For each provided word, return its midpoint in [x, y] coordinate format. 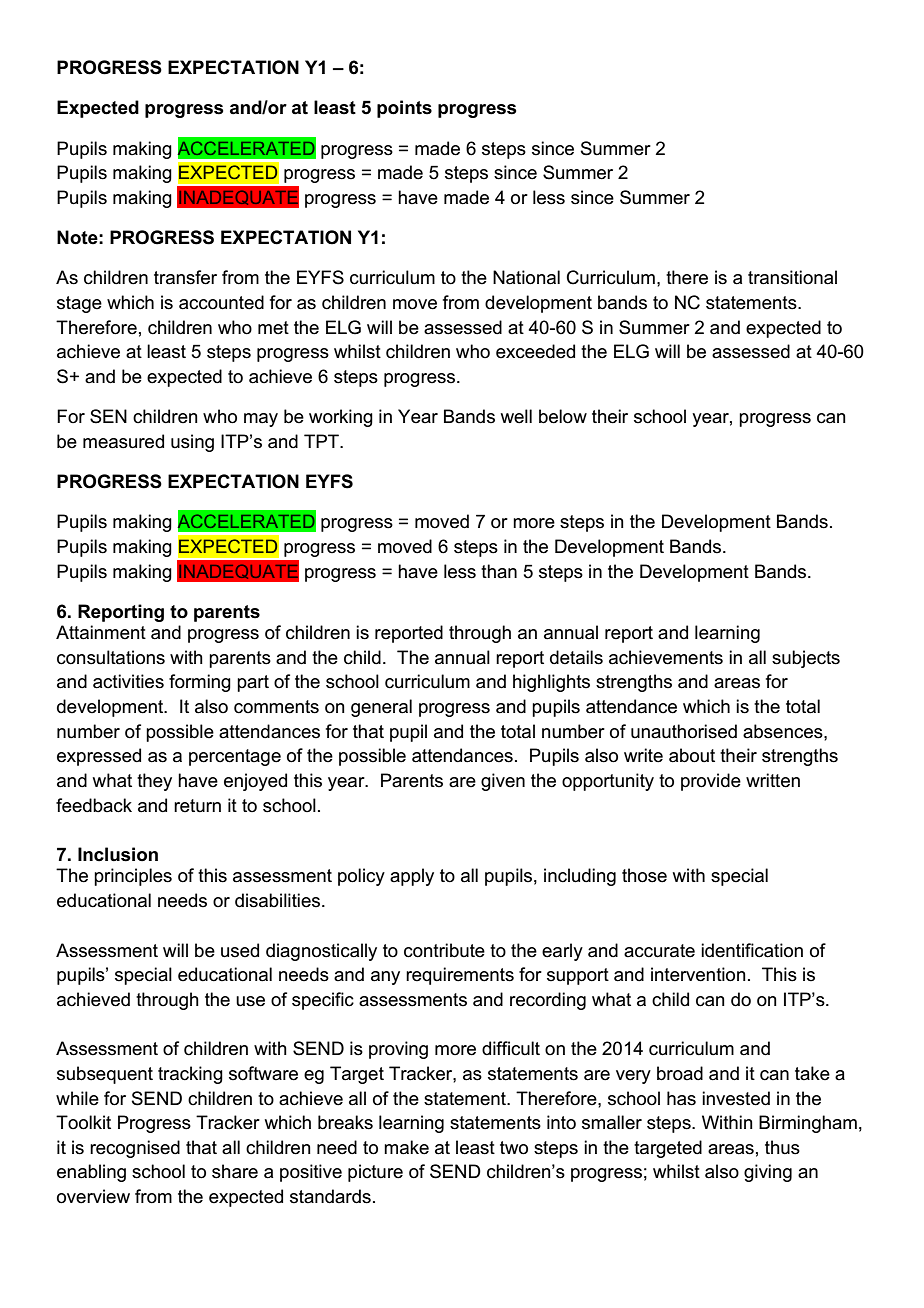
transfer [185, 277]
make [406, 1147]
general [381, 708]
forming [200, 683]
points [404, 109]
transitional [792, 277]
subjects [806, 659]
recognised [135, 1149]
